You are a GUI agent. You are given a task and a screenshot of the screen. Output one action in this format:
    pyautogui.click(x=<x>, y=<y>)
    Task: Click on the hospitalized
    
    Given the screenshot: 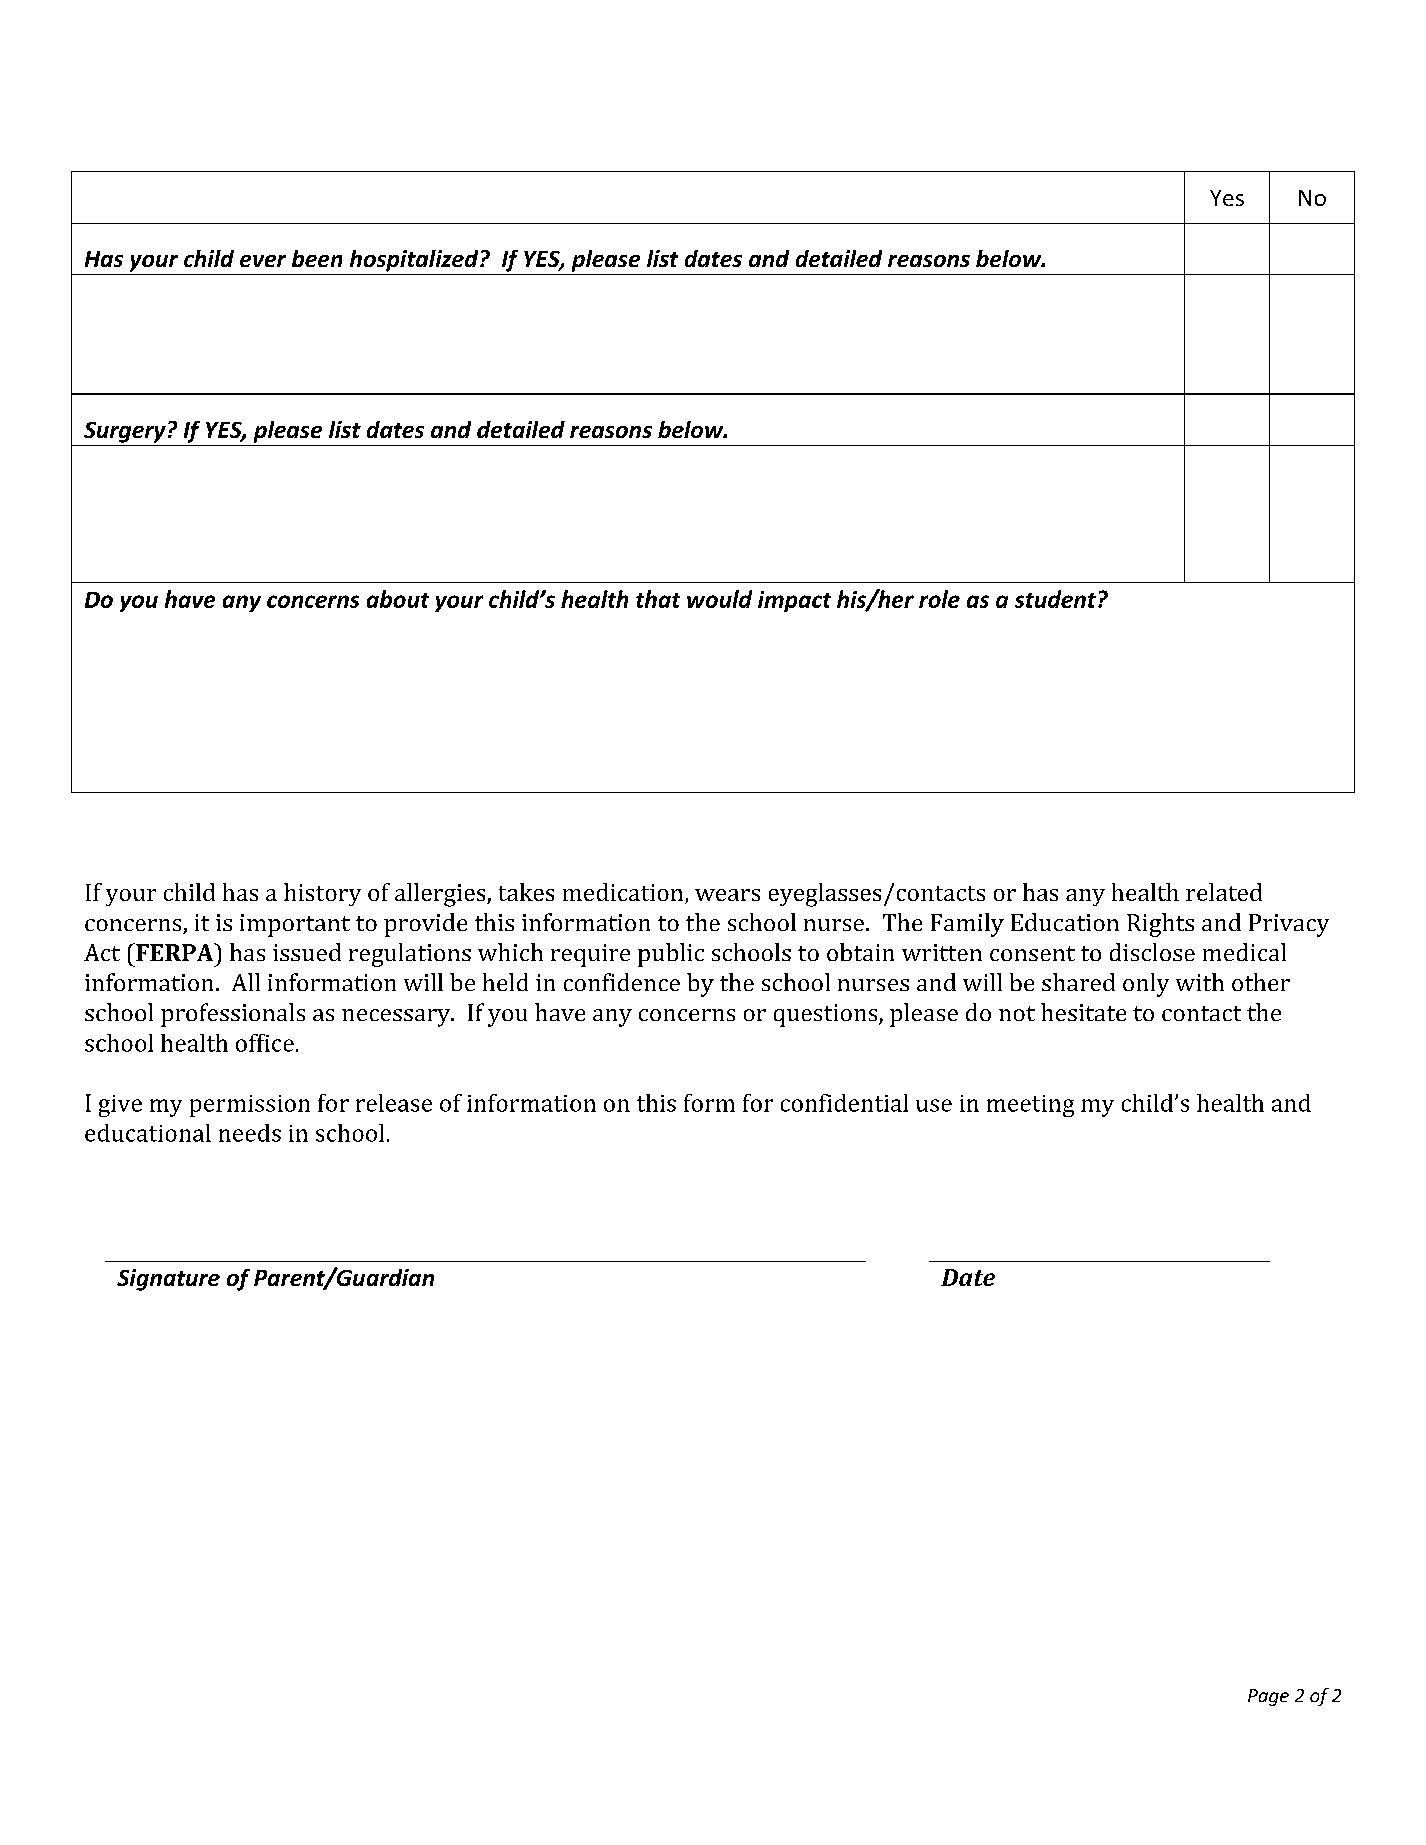 What is the action you would take?
    pyautogui.click(x=415, y=261)
